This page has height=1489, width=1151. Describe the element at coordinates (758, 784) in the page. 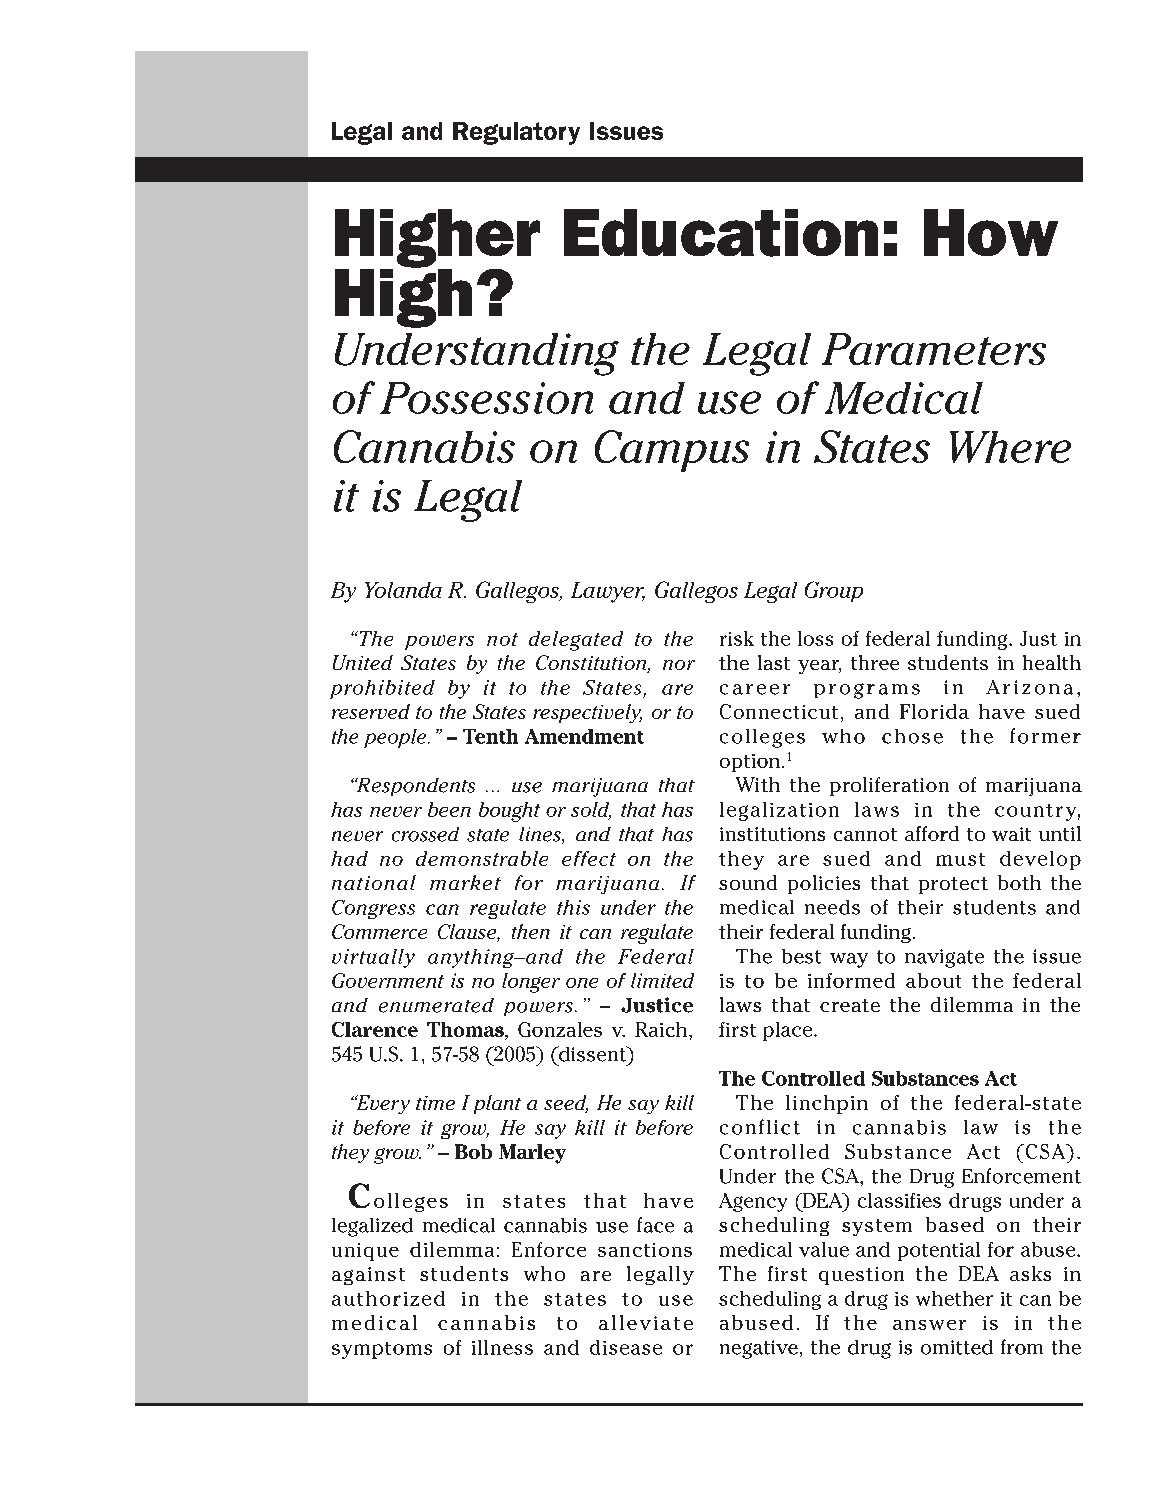

I see `With` at that location.
